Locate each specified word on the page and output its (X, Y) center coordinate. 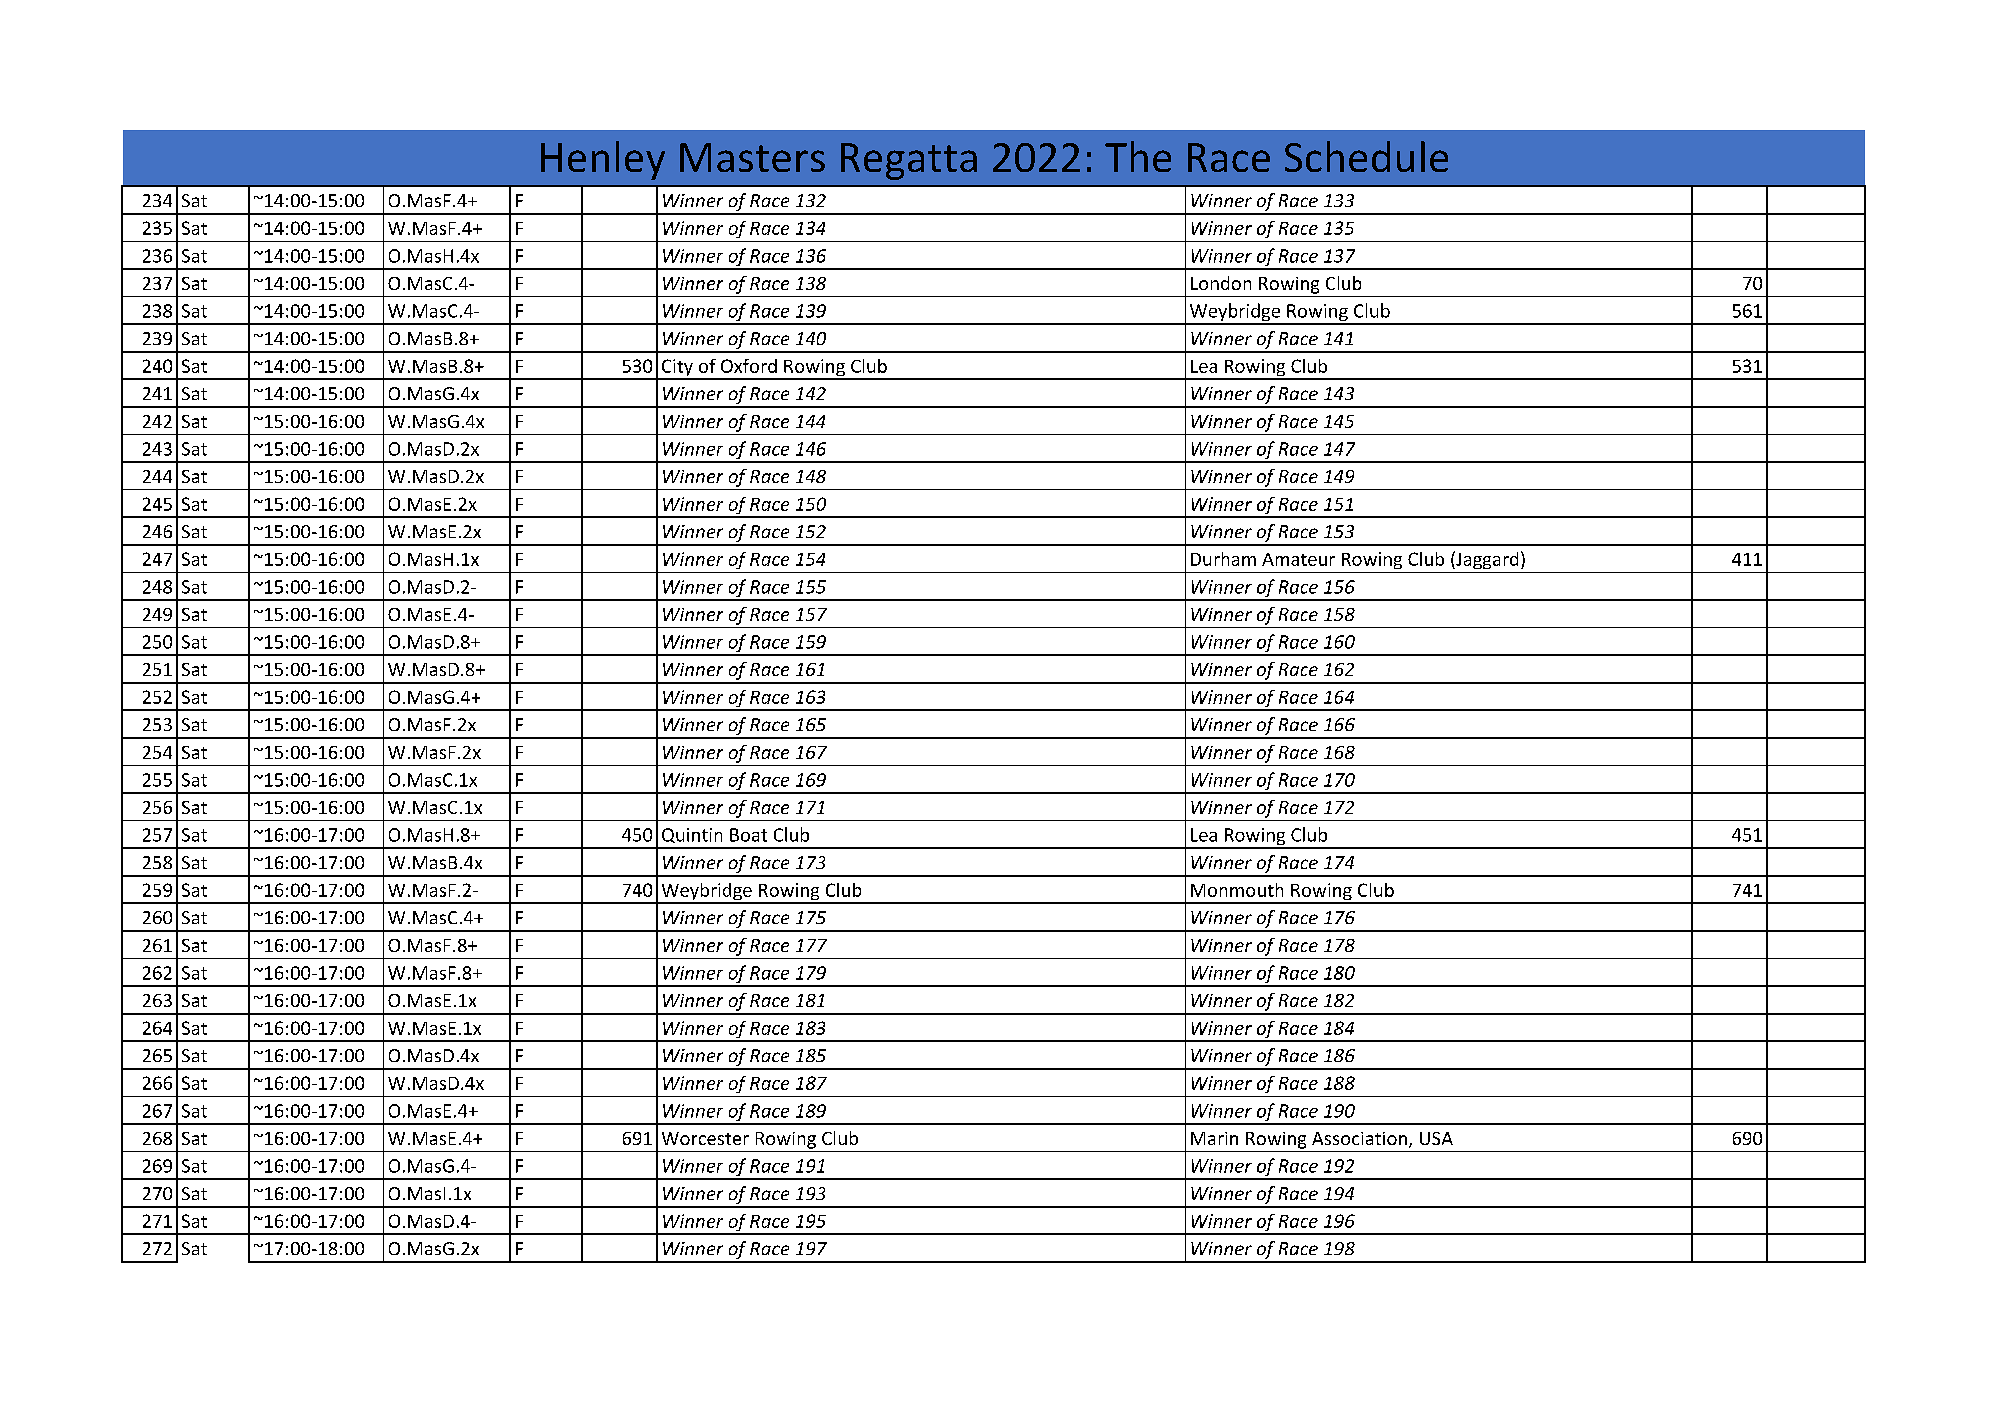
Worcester (705, 1138)
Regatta (909, 161)
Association (1359, 1138)
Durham (1223, 559)
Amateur (1298, 559)
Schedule (1366, 156)
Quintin (692, 835)
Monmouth (1237, 890)
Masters (752, 157)
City (677, 369)
